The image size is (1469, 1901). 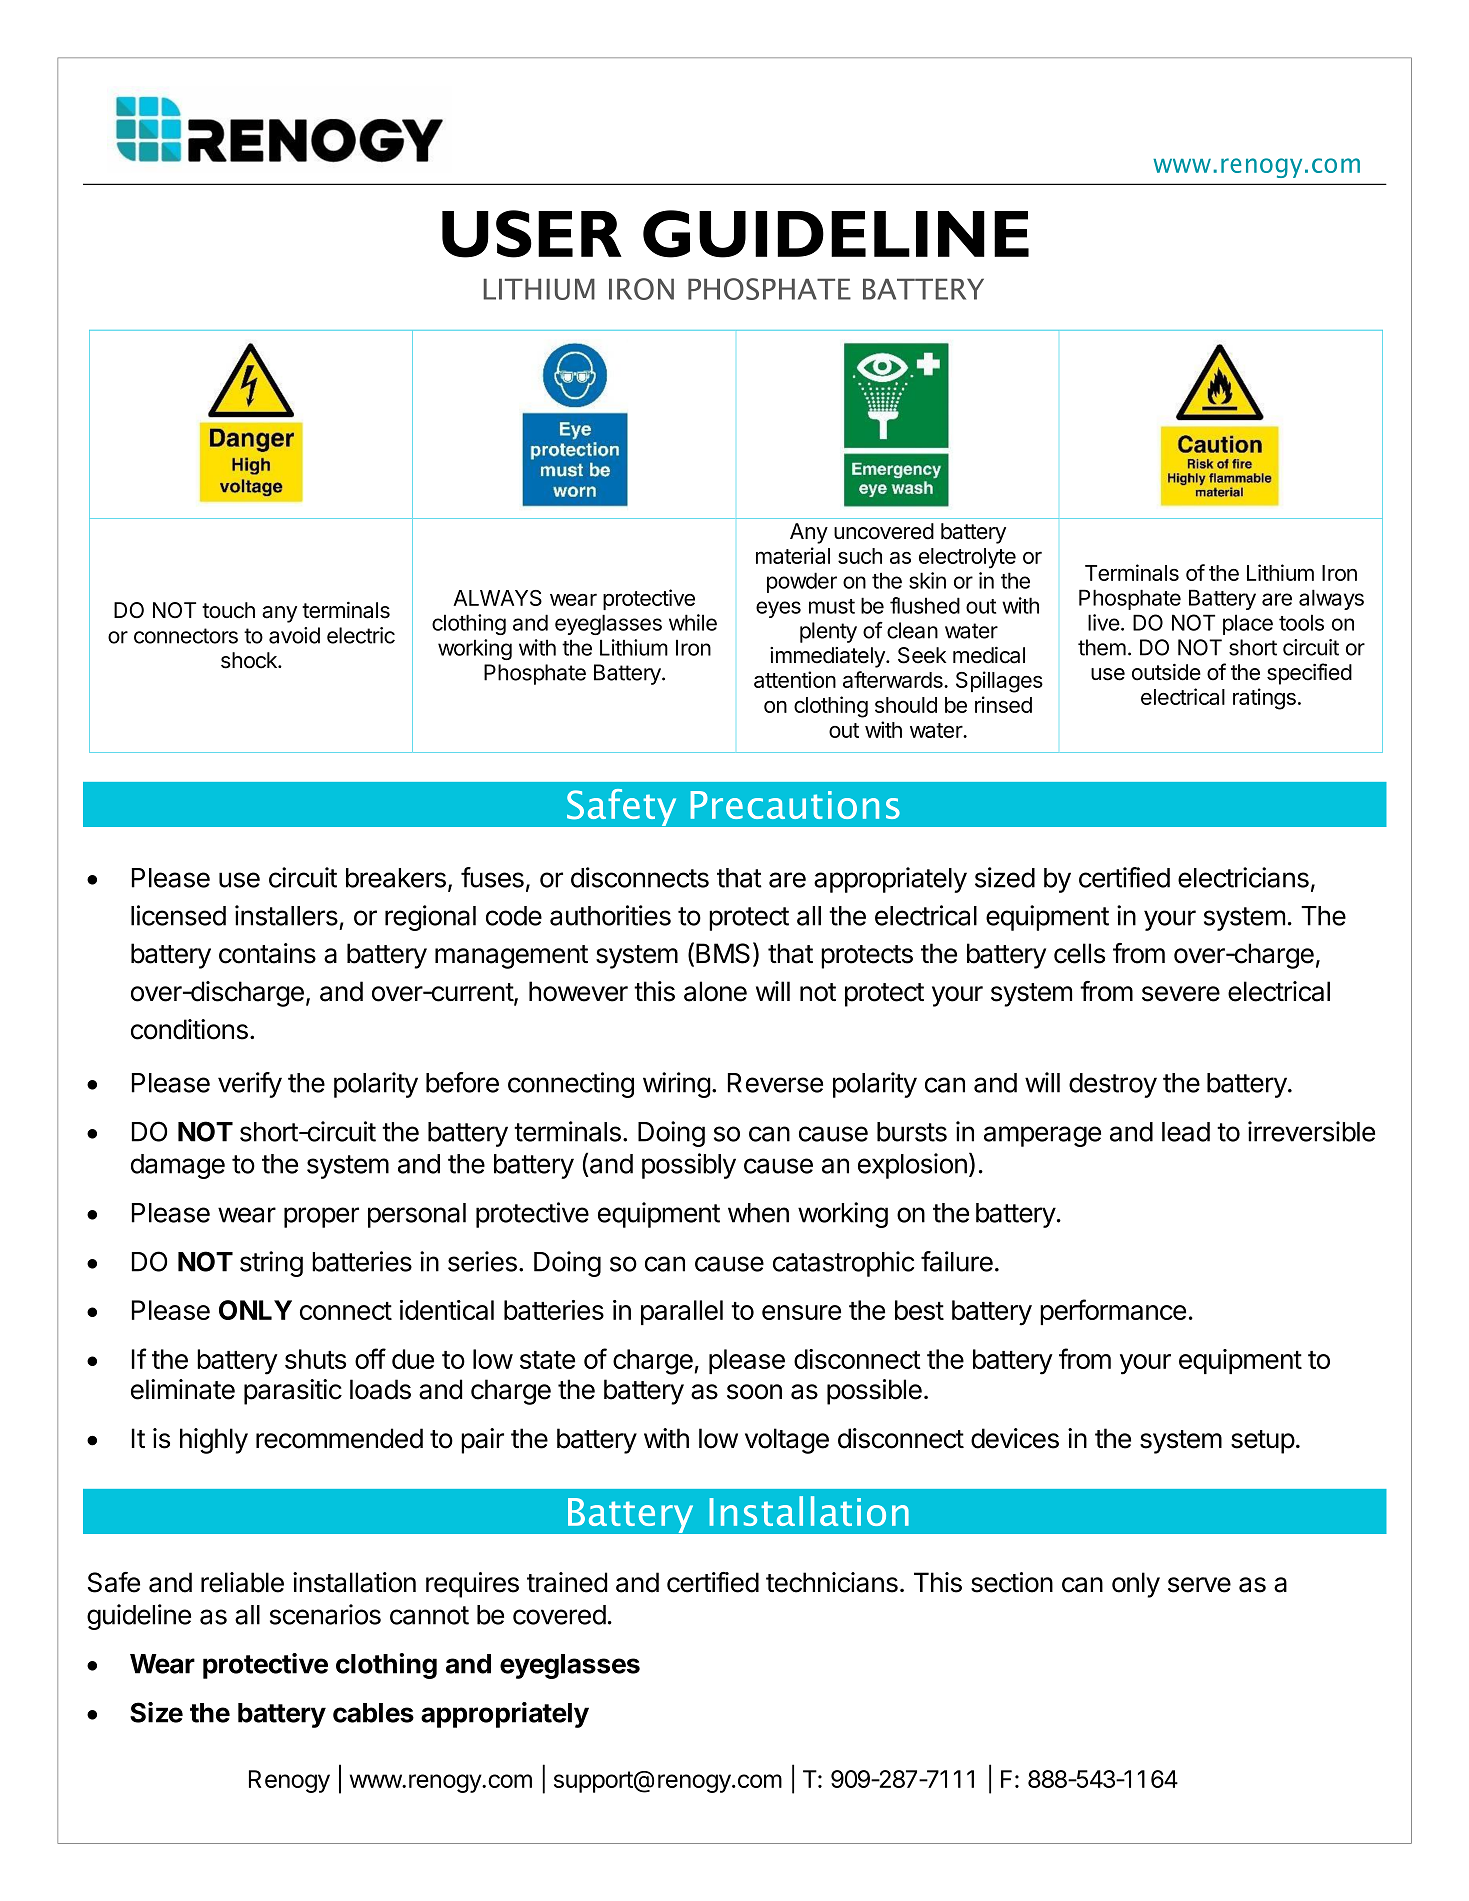 What do you see at coordinates (967, 558) in the document?
I see `electrolyte` at bounding box center [967, 558].
